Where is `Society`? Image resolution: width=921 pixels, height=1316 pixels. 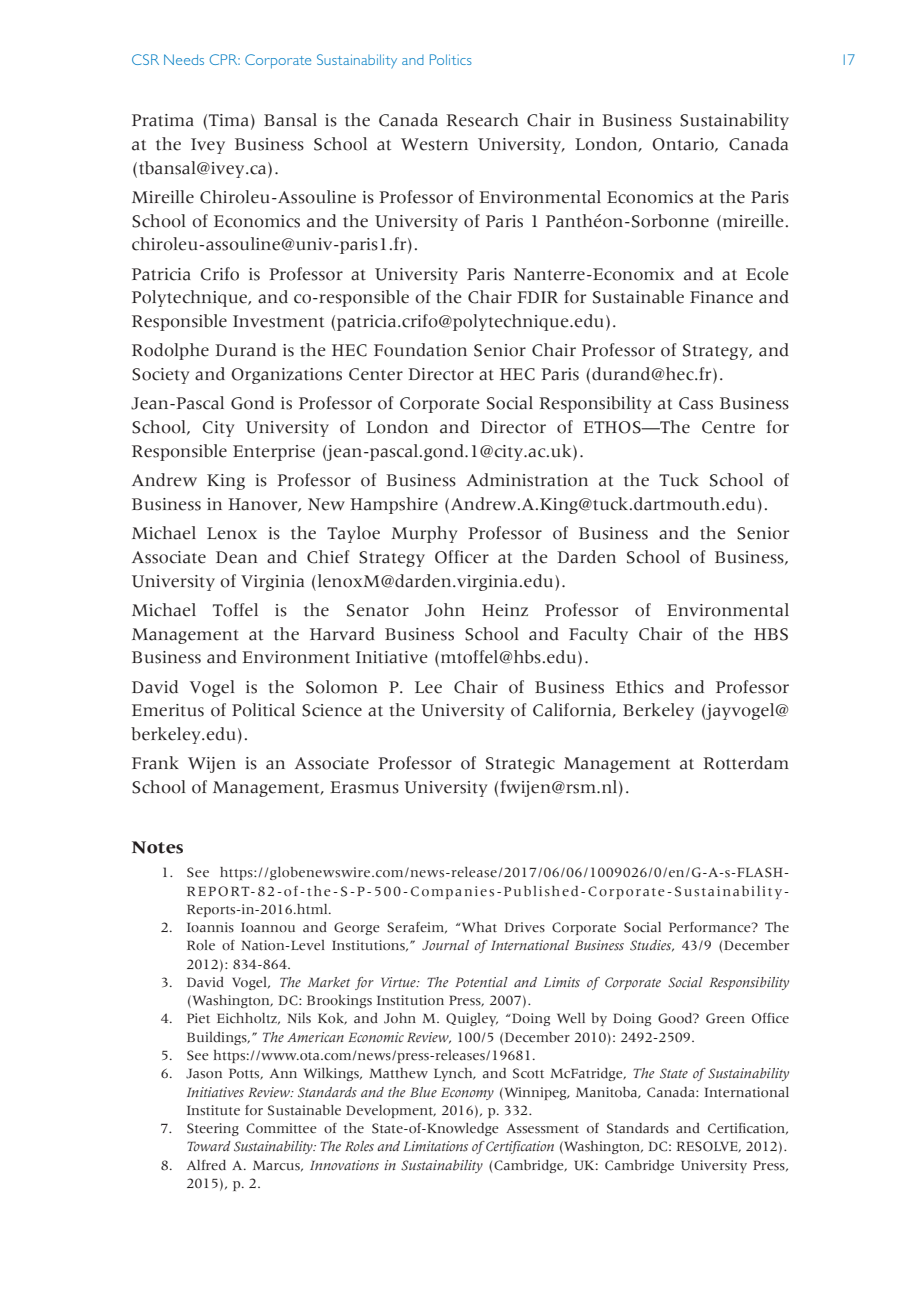
Society is located at coordinates (160, 376).
